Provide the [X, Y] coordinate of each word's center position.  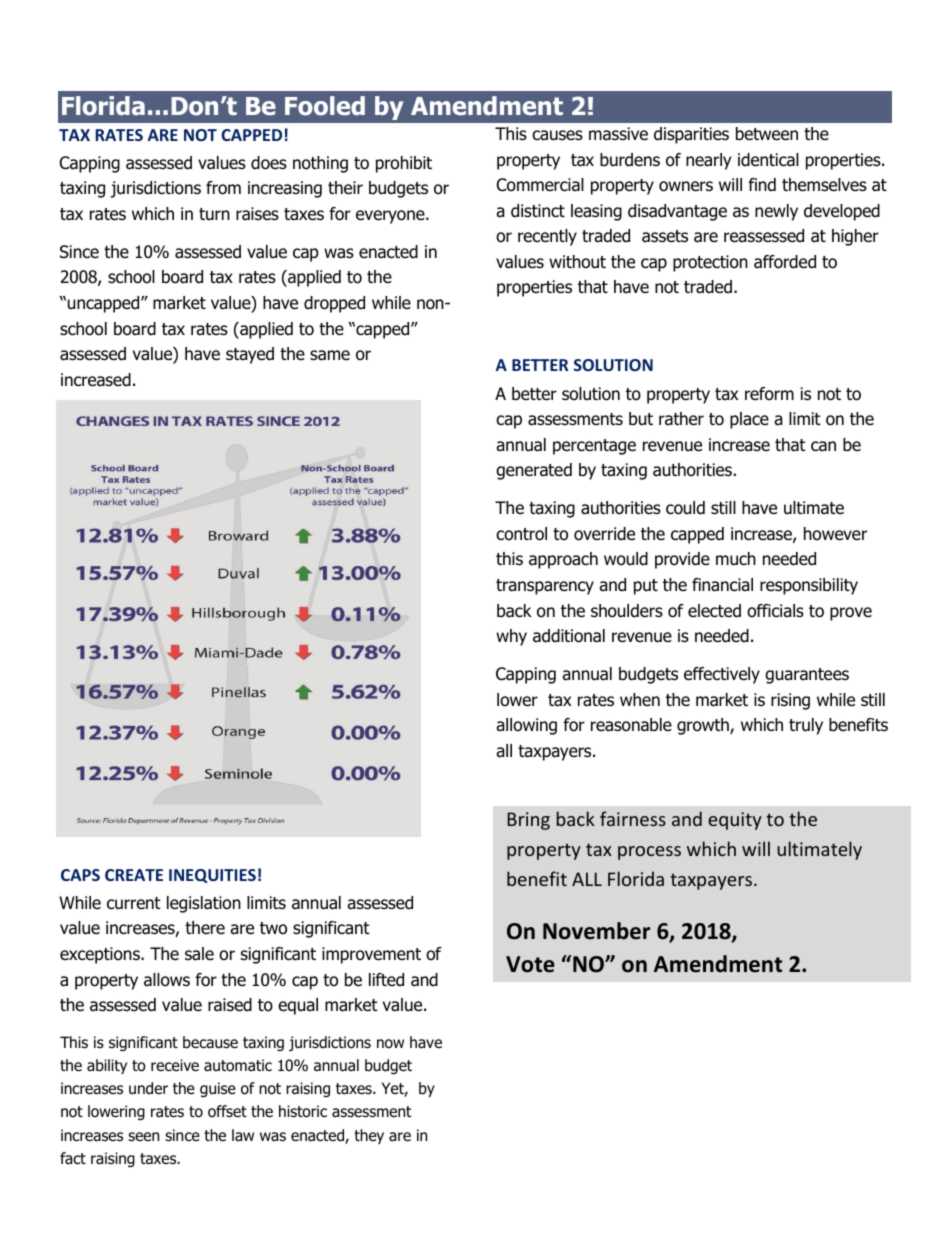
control [521, 534]
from [223, 188]
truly [806, 726]
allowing [526, 726]
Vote [530, 964]
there [205, 928]
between [767, 134]
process [649, 853]
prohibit [404, 164]
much [736, 559]
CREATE [134, 875]
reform [769, 394]
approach [563, 560]
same [330, 355]
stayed [250, 355]
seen [143, 1136]
